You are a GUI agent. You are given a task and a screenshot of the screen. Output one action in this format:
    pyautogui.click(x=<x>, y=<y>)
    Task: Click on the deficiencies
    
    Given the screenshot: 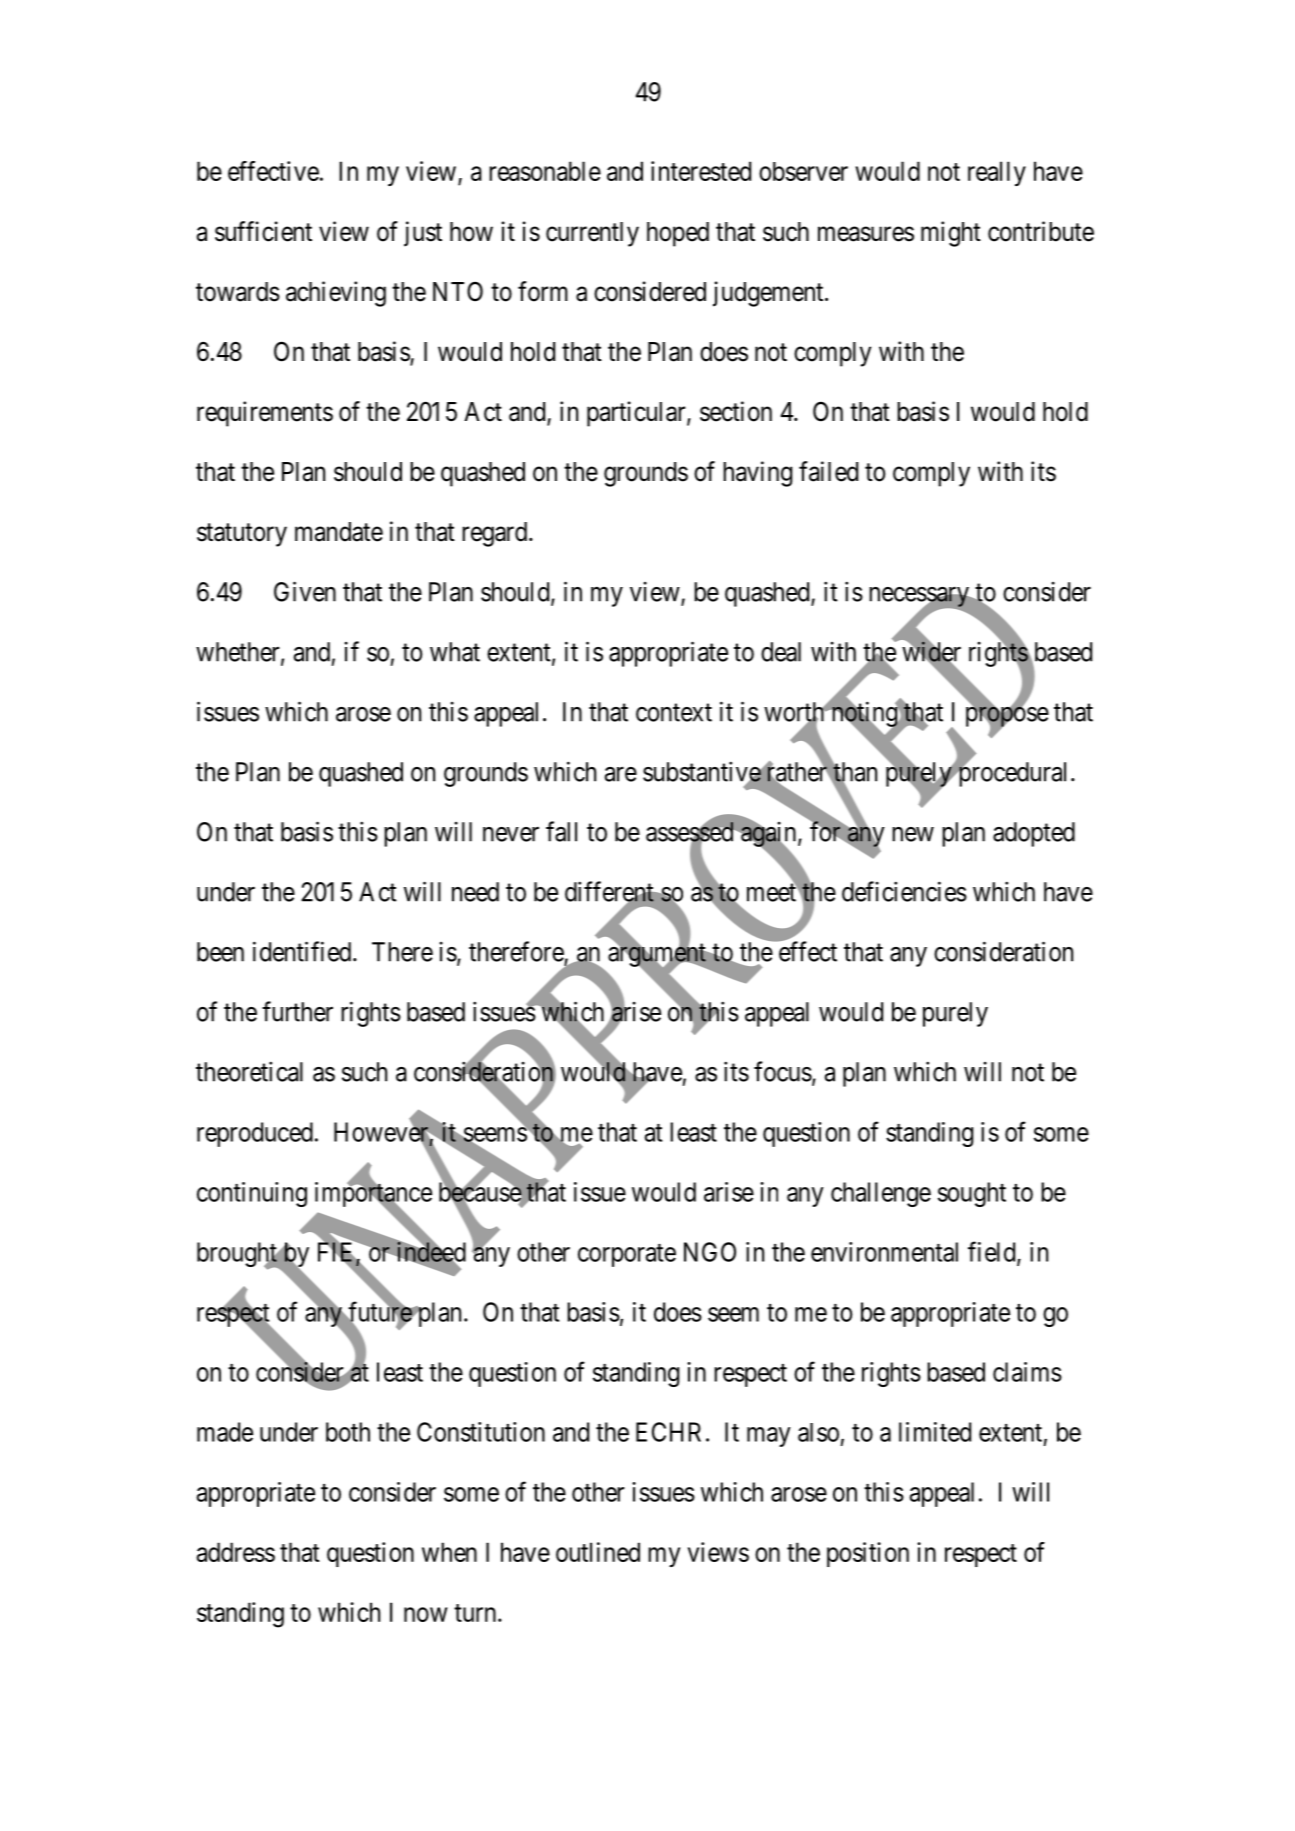 What is the action you would take?
    pyautogui.click(x=904, y=891)
